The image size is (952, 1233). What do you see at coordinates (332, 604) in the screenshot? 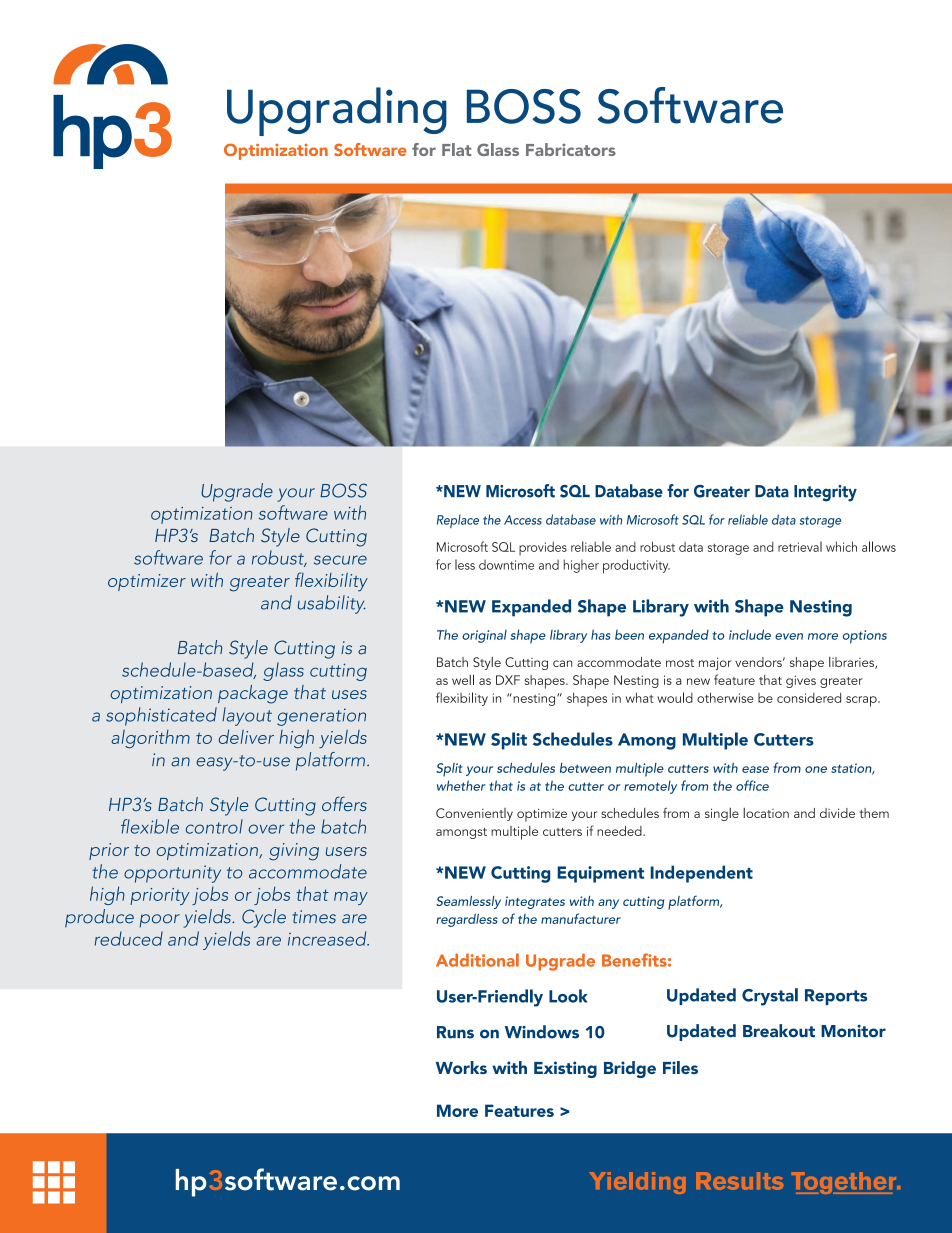
I see `usability` at bounding box center [332, 604].
